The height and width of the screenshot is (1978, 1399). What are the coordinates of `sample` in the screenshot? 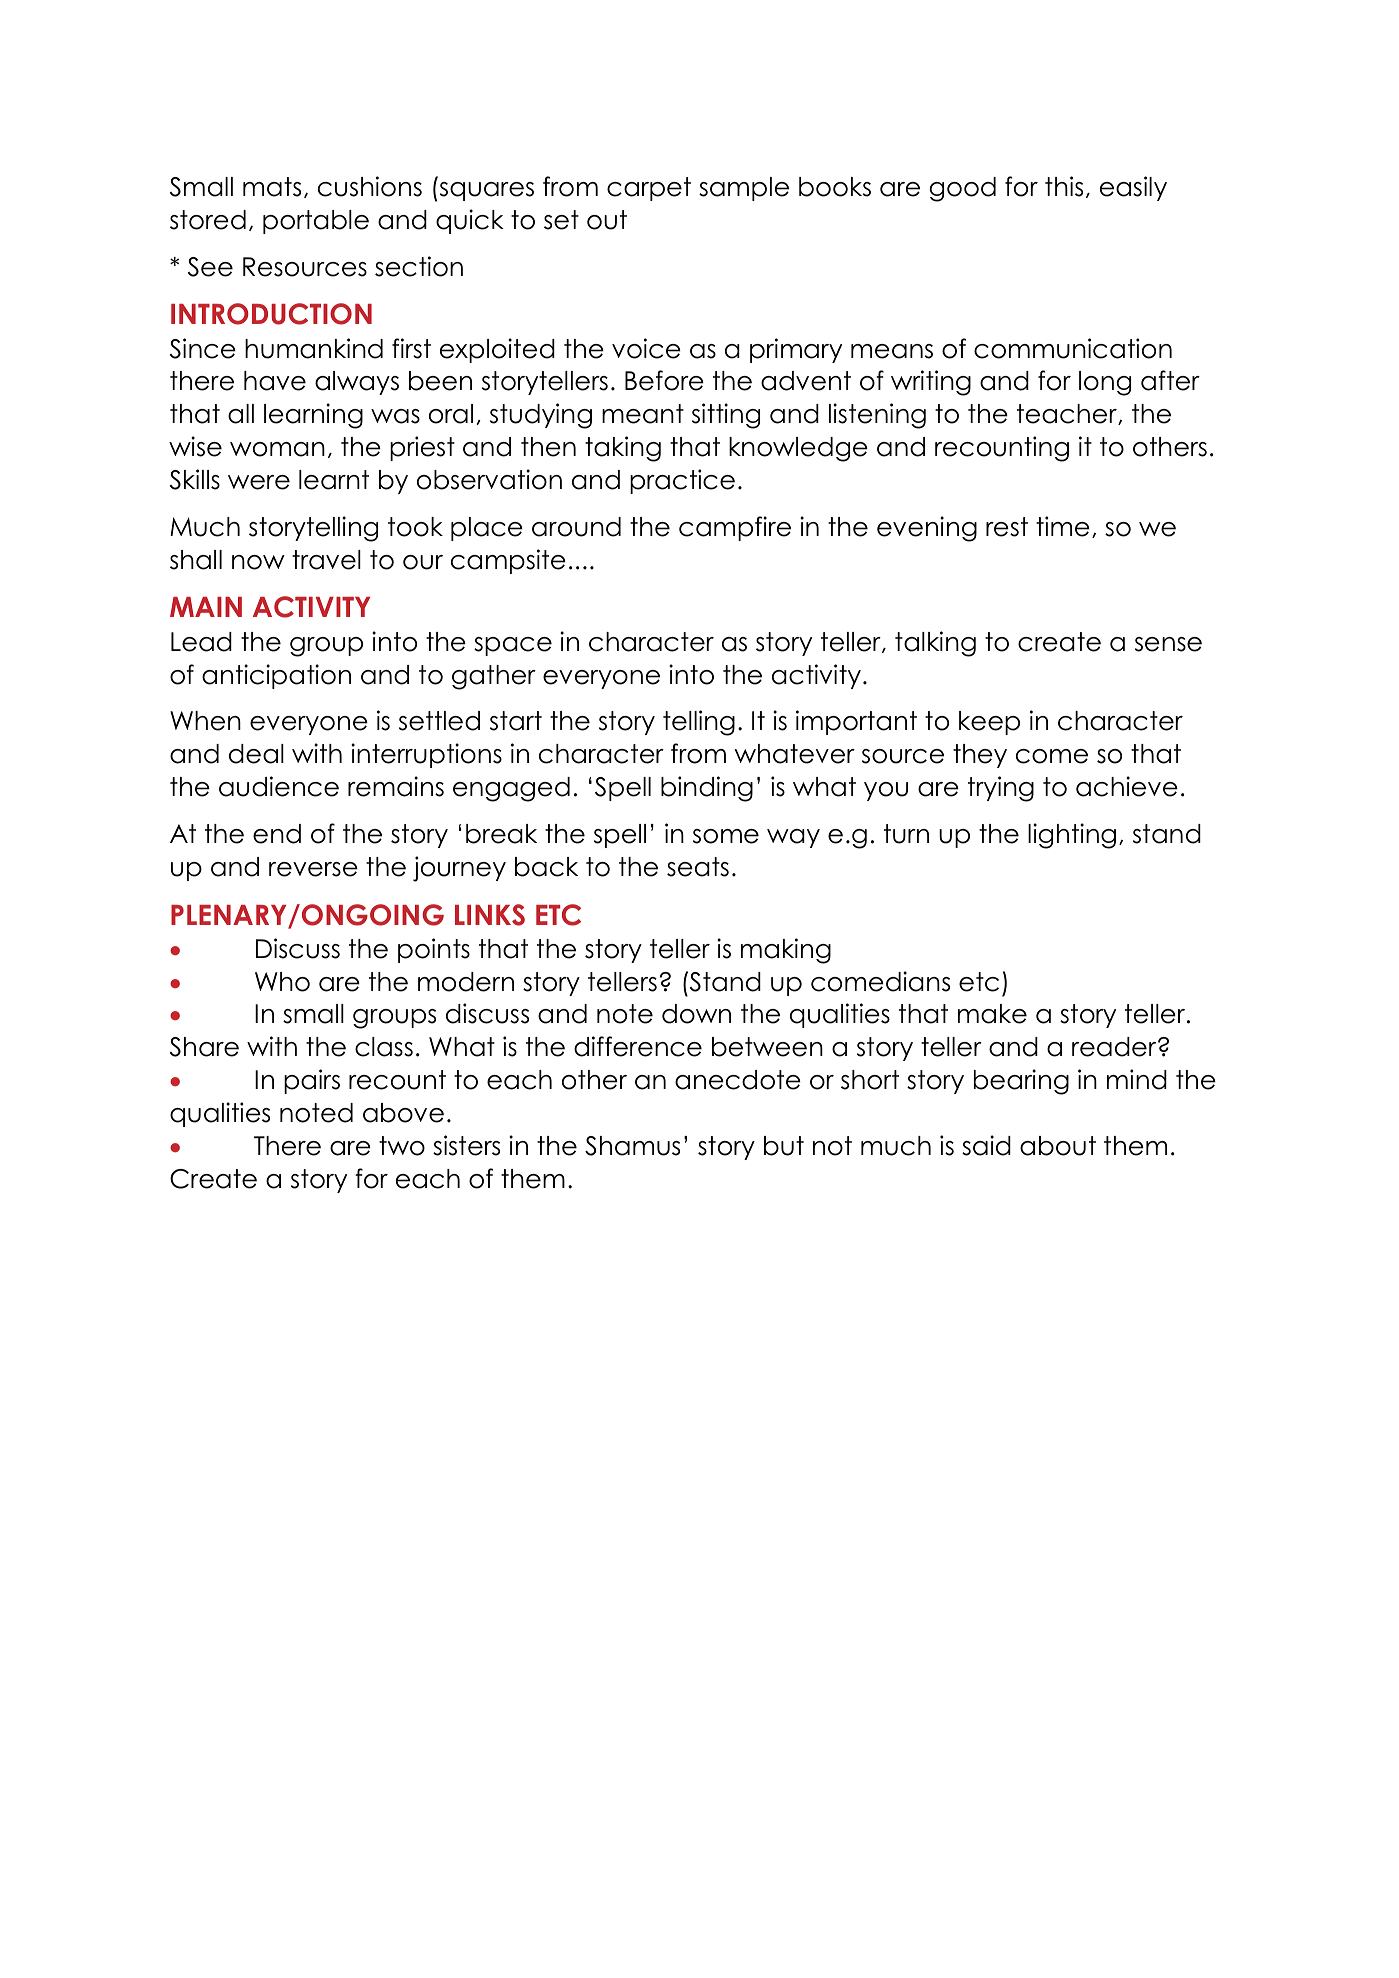 It's located at (744, 189).
